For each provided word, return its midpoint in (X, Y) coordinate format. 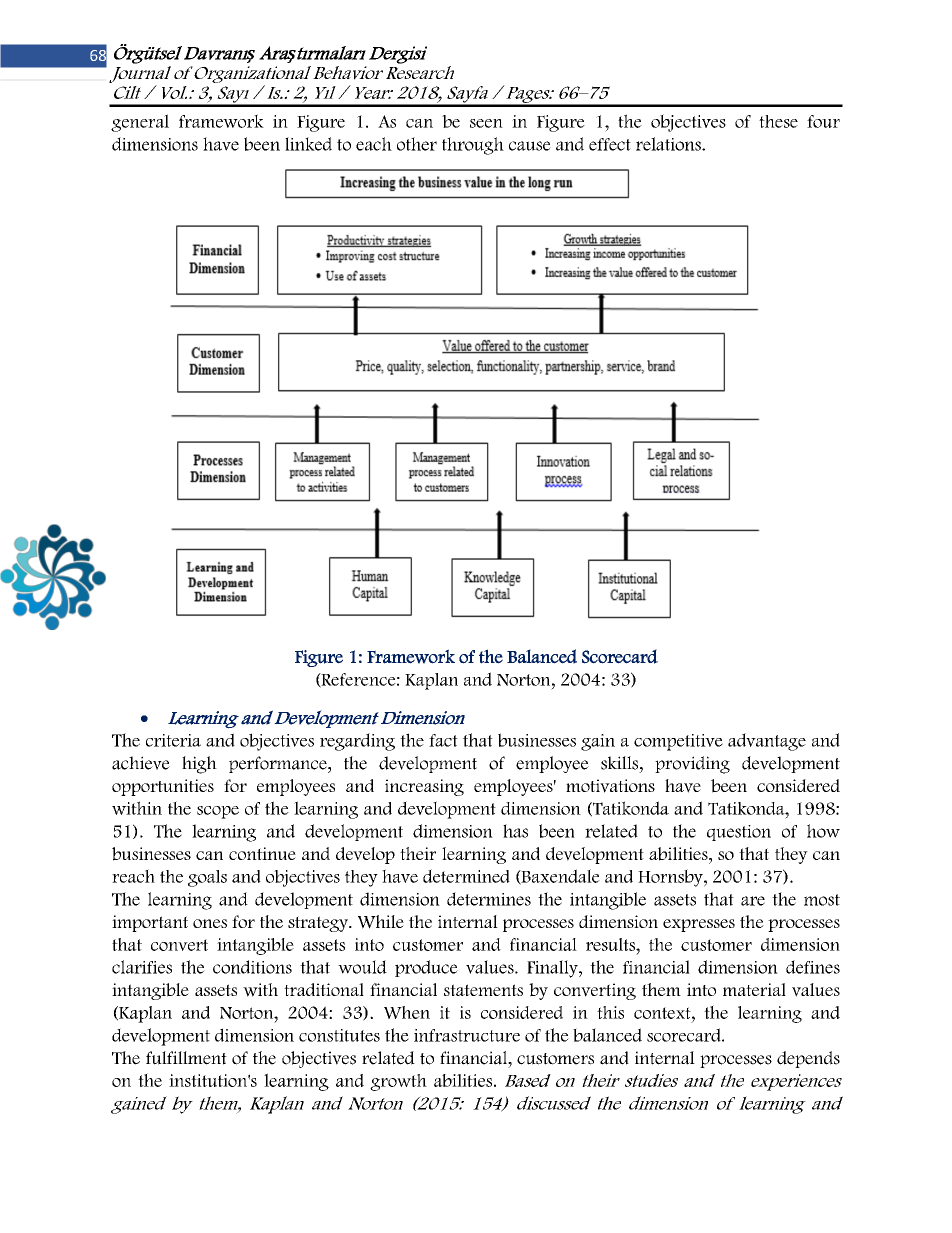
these (778, 121)
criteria (173, 740)
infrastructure (467, 1035)
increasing (424, 787)
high (199, 765)
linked (308, 144)
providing (692, 765)
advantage (767, 742)
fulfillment (186, 1058)
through (473, 146)
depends (808, 1059)
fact (443, 740)
